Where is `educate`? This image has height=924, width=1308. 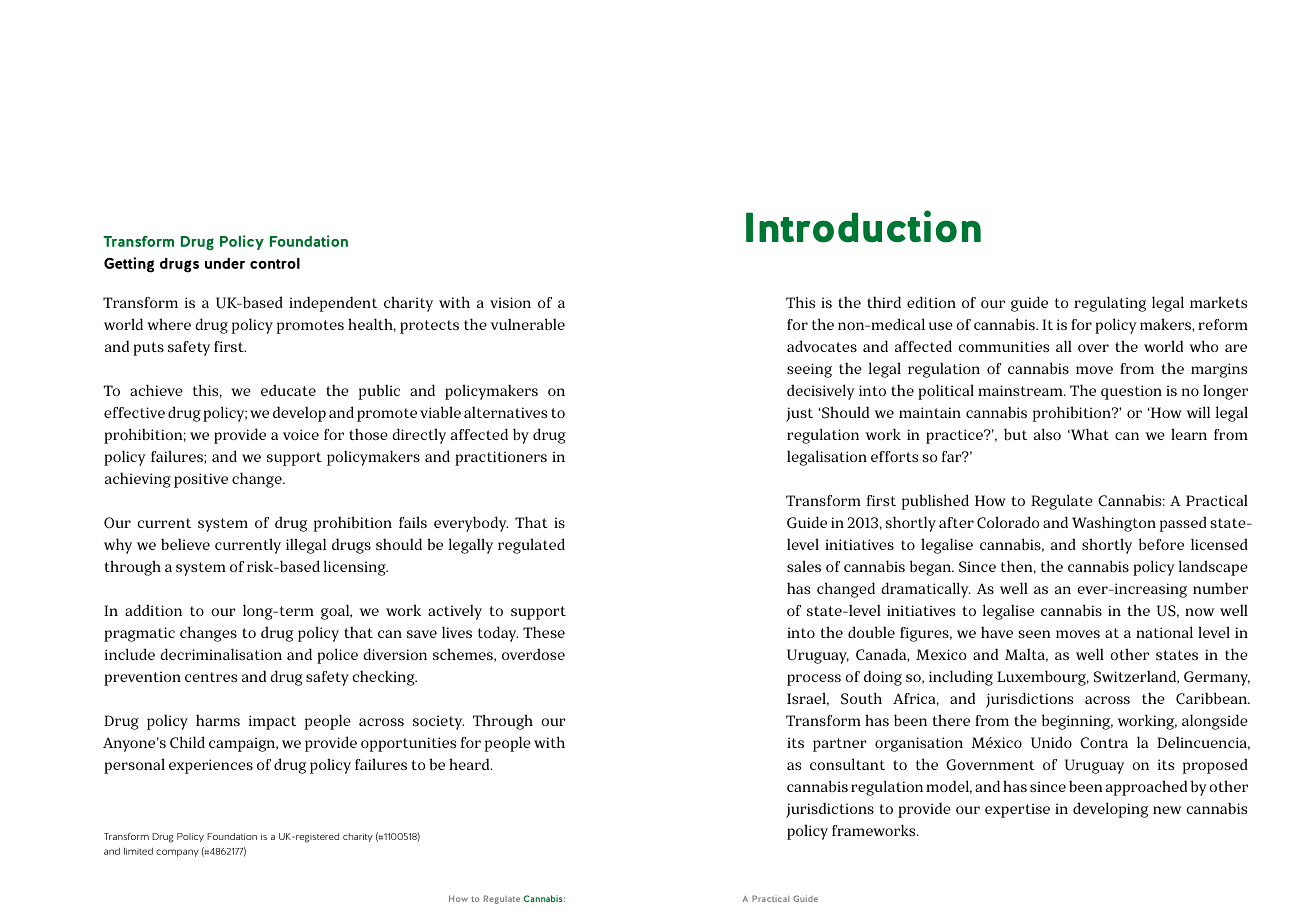
educate is located at coordinates (288, 390).
